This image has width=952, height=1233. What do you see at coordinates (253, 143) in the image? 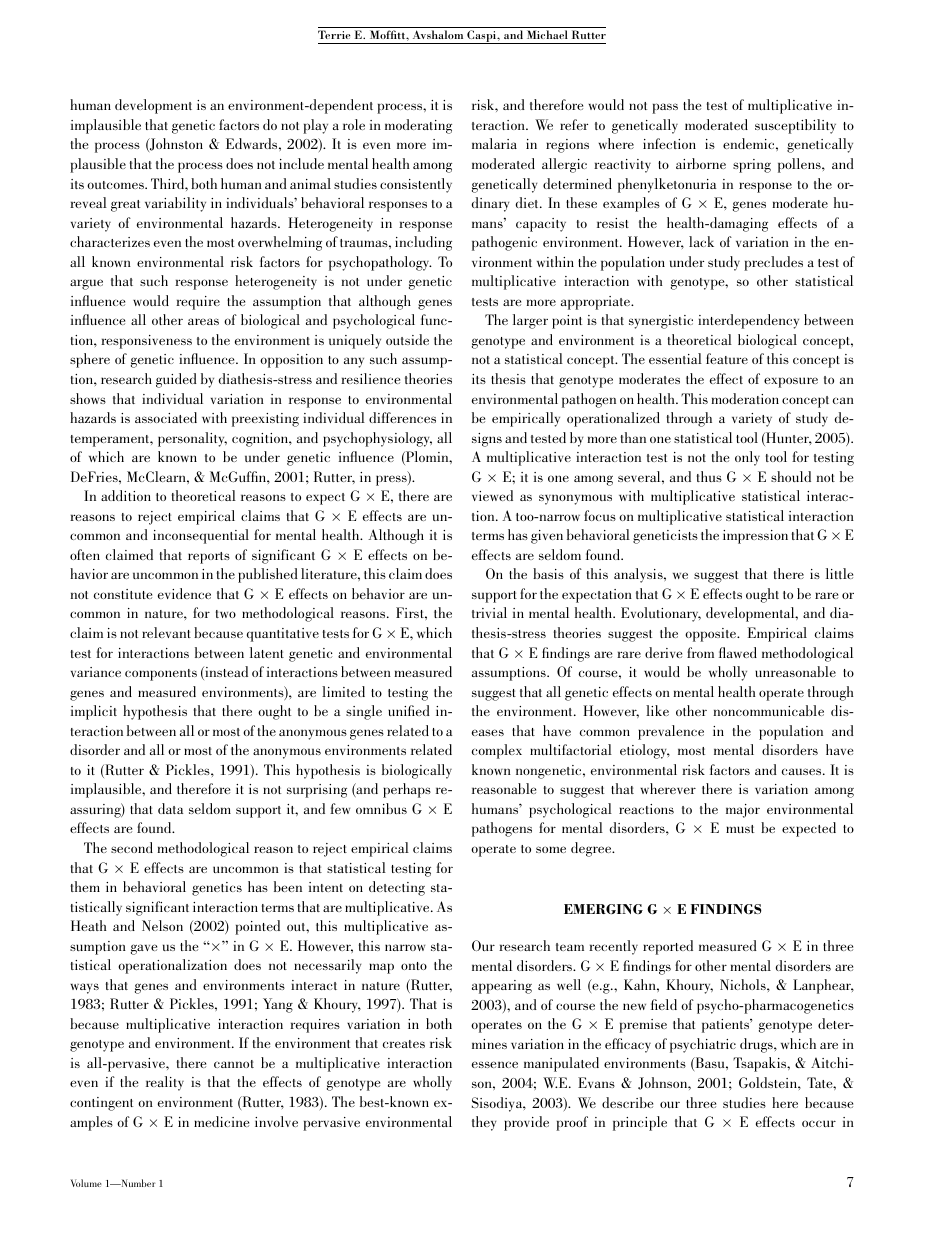
I see `Edwards` at bounding box center [253, 143].
